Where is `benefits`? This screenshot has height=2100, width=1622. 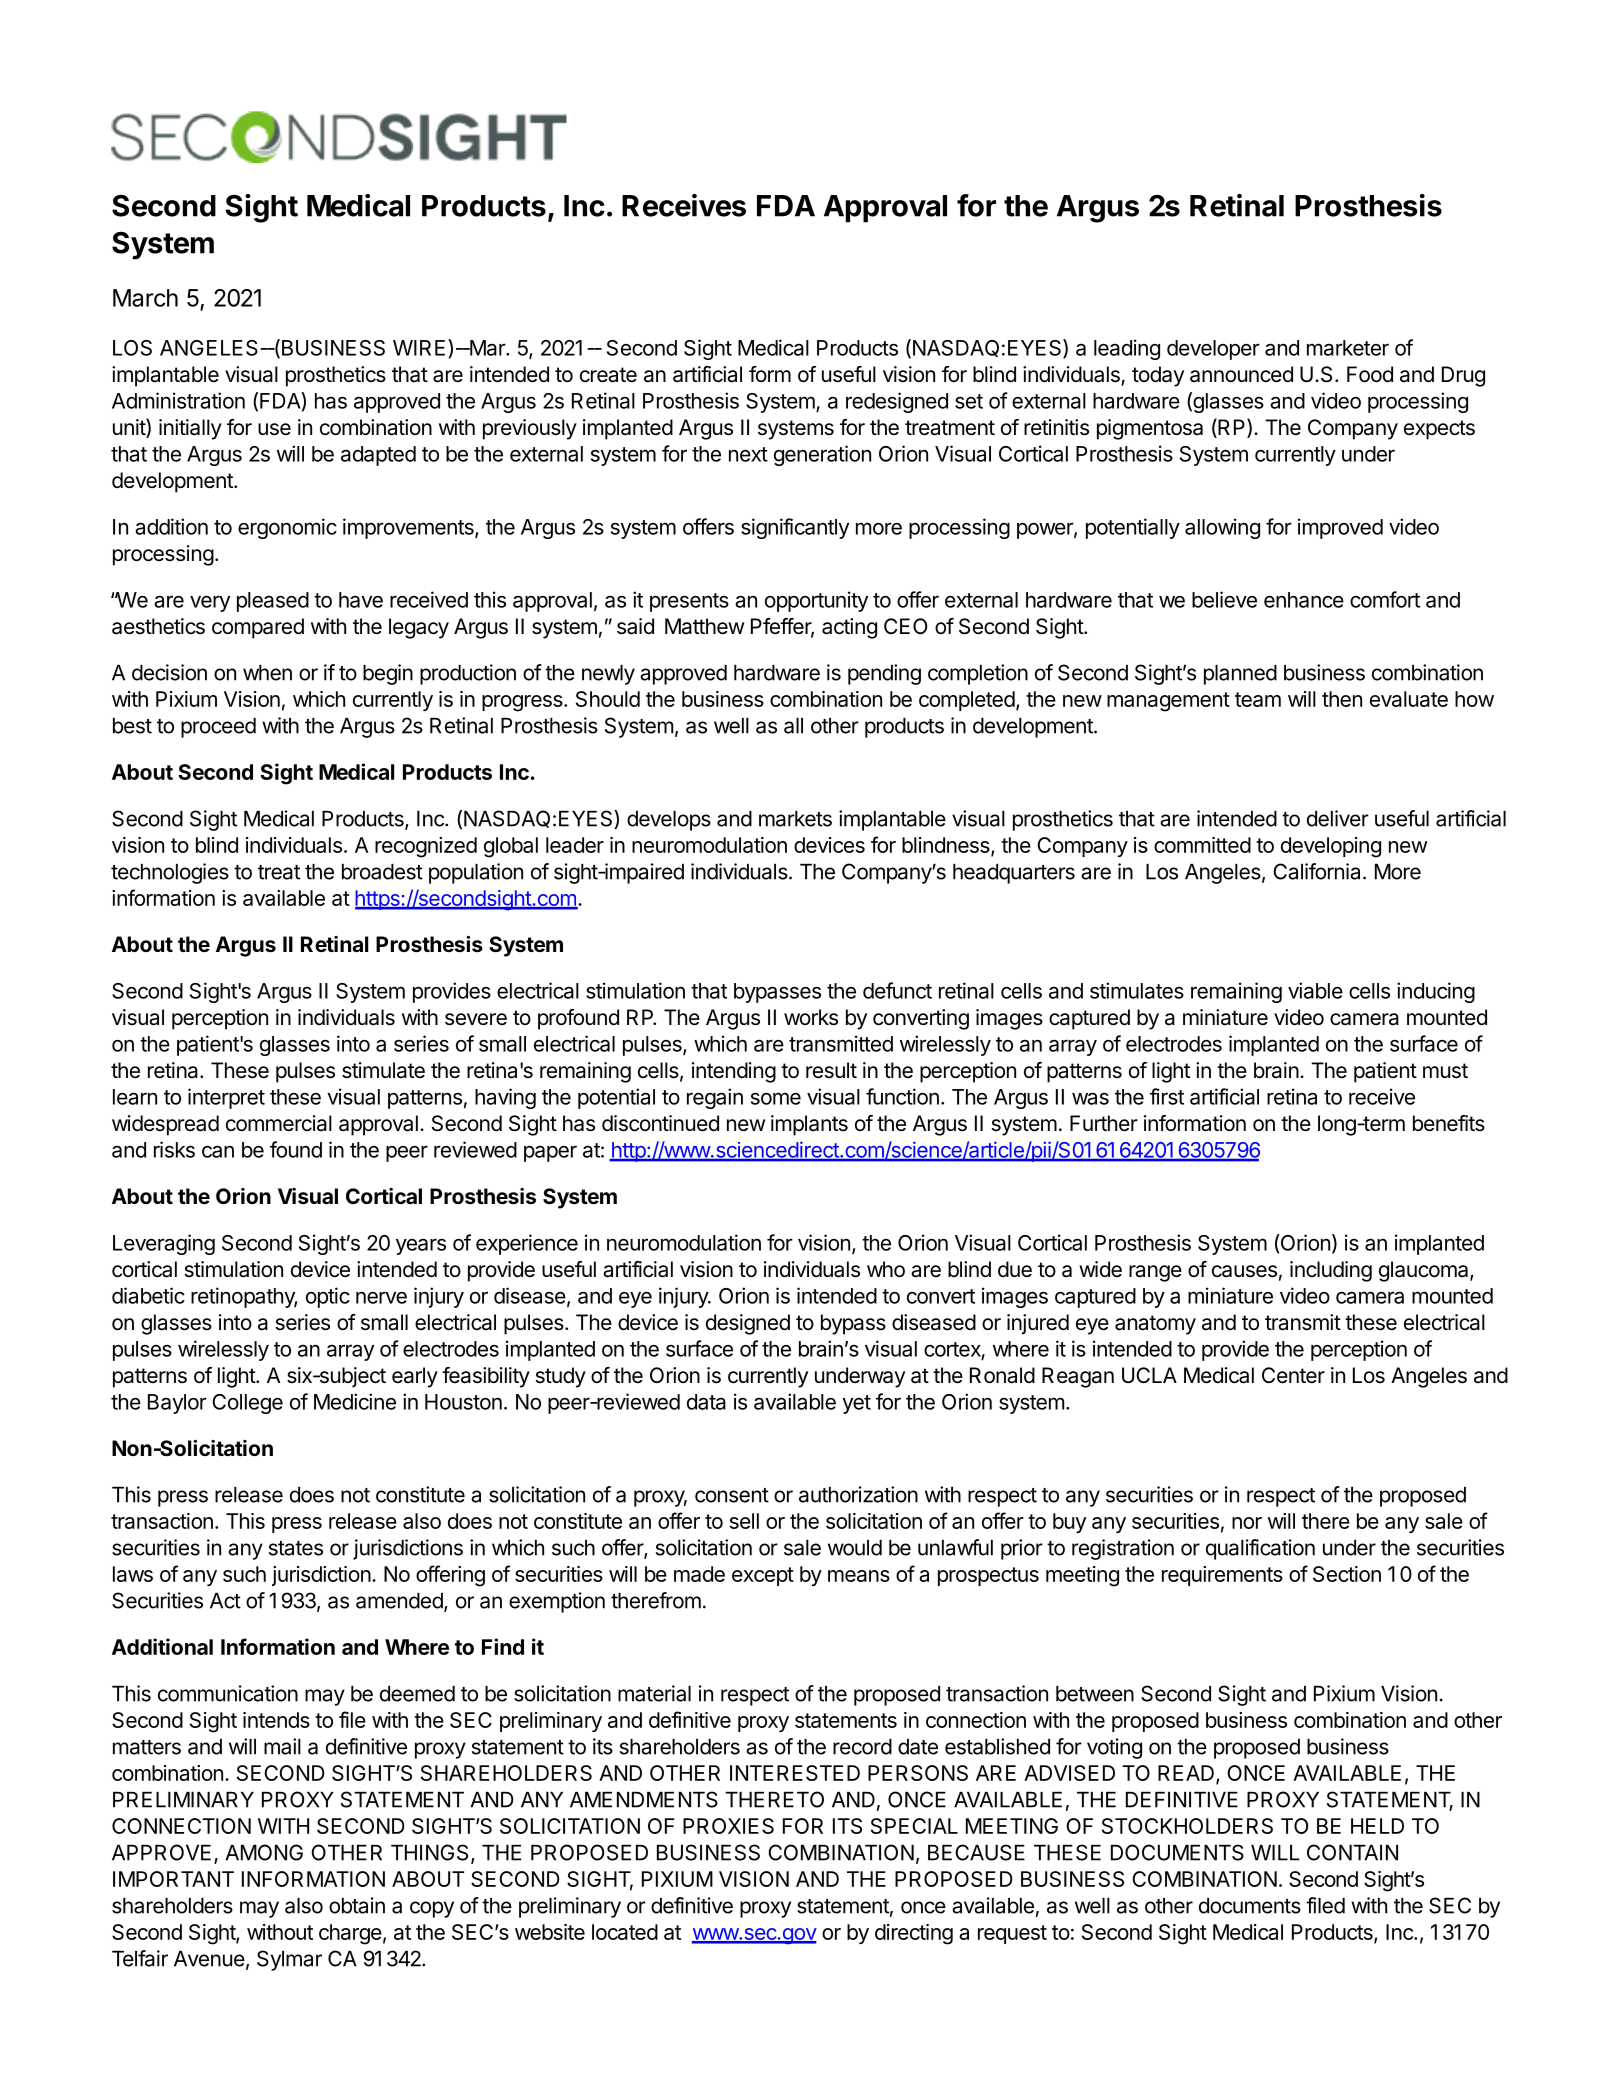 benefits is located at coordinates (1449, 1123).
